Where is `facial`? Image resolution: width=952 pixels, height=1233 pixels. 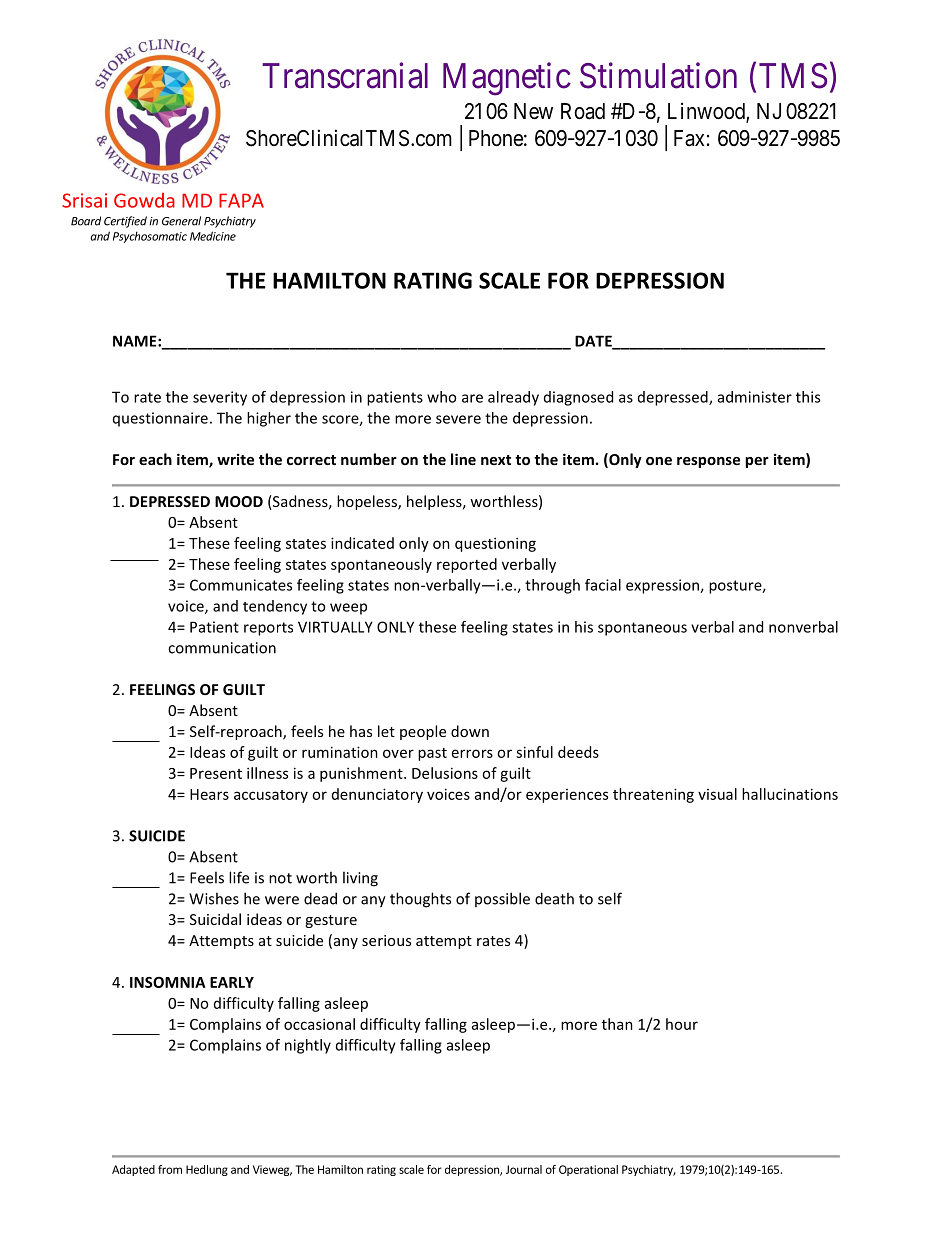 facial is located at coordinates (603, 585).
